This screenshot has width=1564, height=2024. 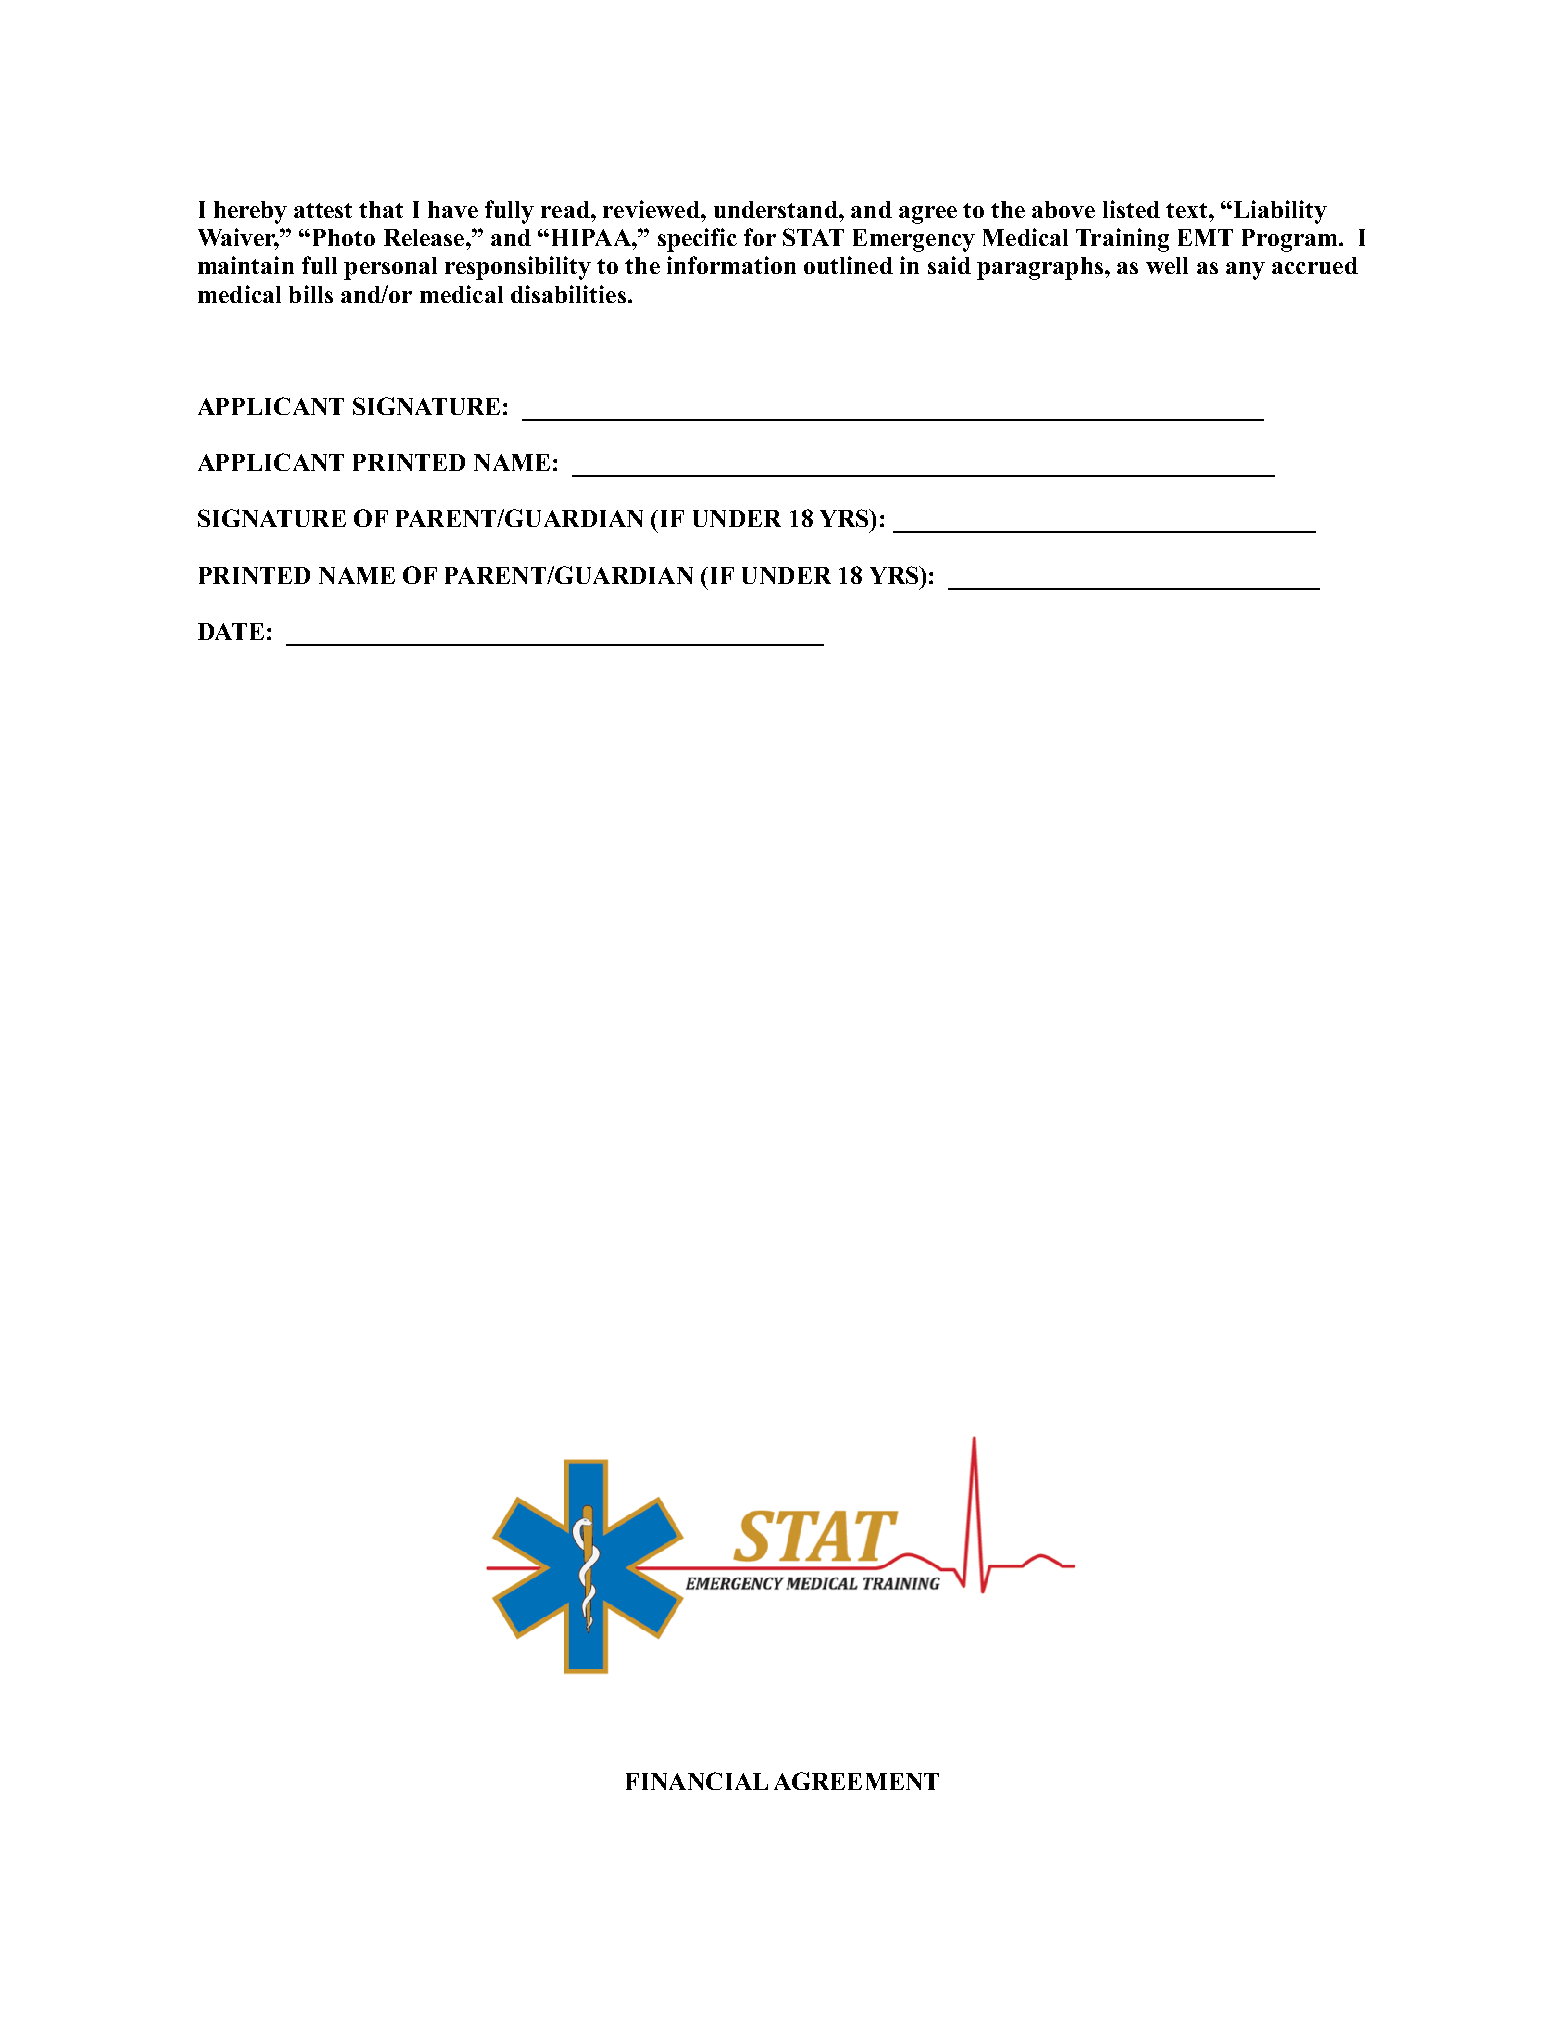 What do you see at coordinates (344, 237) in the screenshot?
I see `Photo` at bounding box center [344, 237].
